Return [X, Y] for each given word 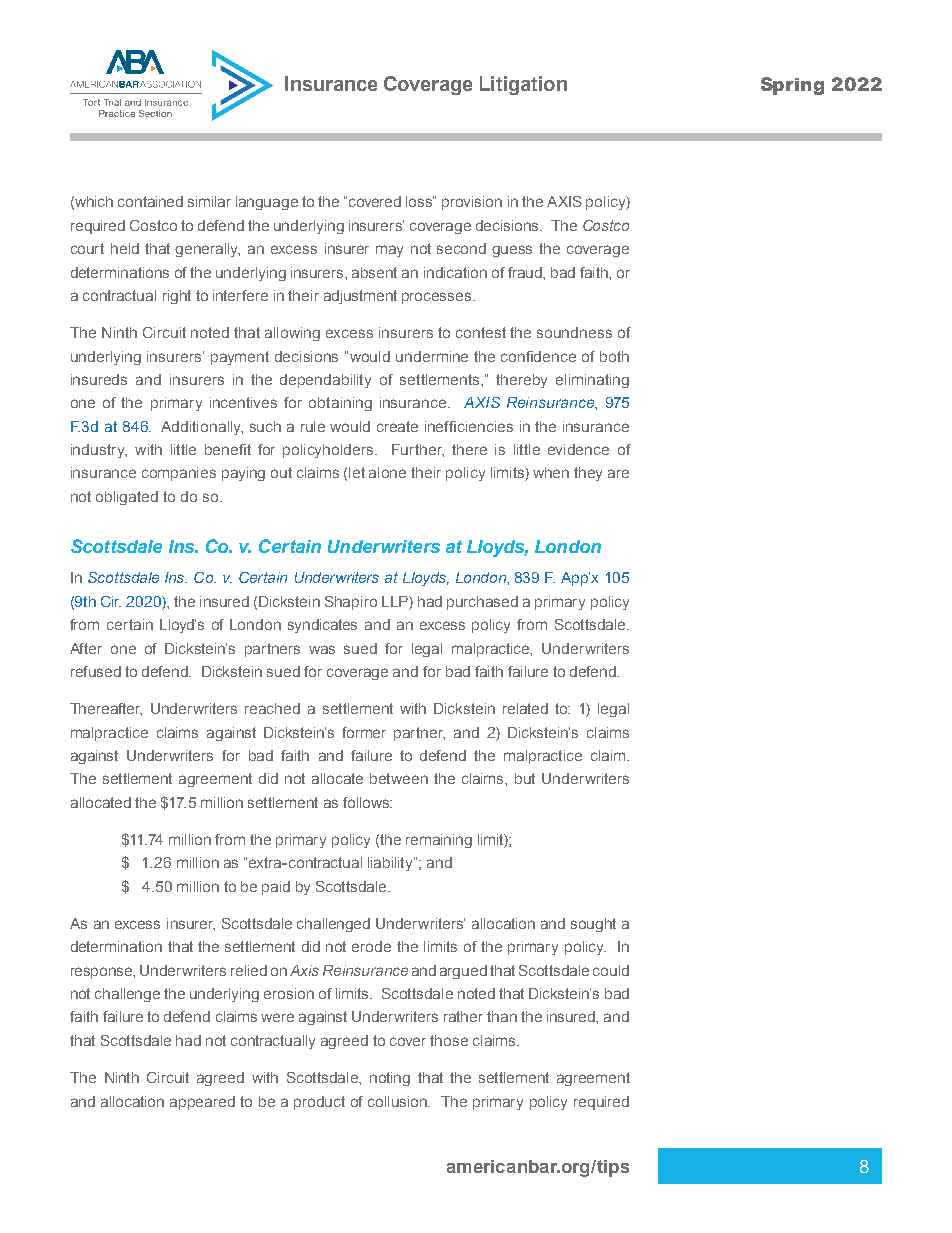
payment [240, 358]
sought [593, 925]
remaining [439, 841]
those [449, 1040]
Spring [792, 86]
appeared [202, 1103]
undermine [432, 356]
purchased [482, 603]
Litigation [523, 85]
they [588, 474]
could [611, 970]
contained [150, 201]
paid [276, 888]
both [614, 356]
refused [96, 671]
